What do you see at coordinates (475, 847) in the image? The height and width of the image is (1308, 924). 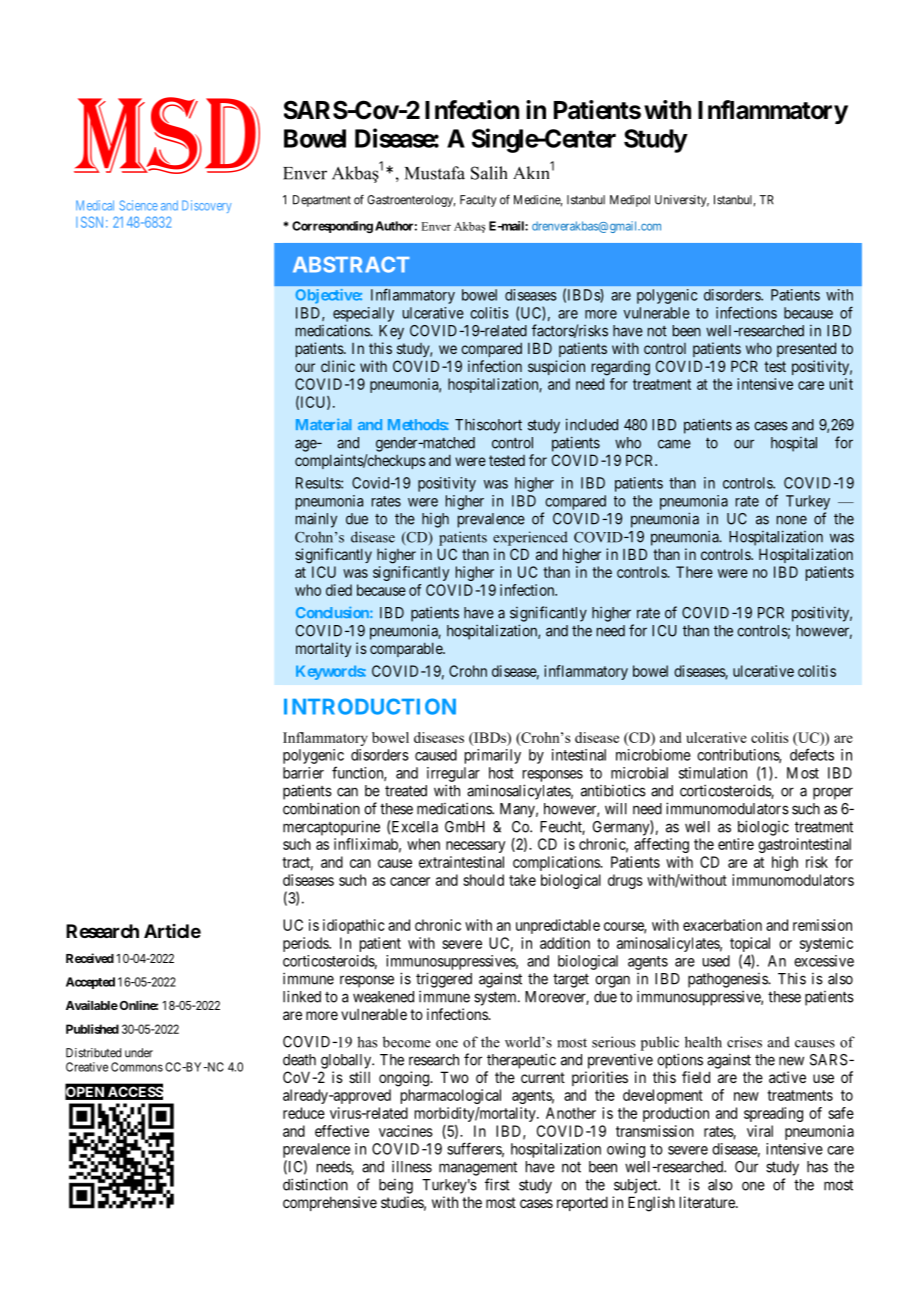 I see `necessary` at bounding box center [475, 847].
